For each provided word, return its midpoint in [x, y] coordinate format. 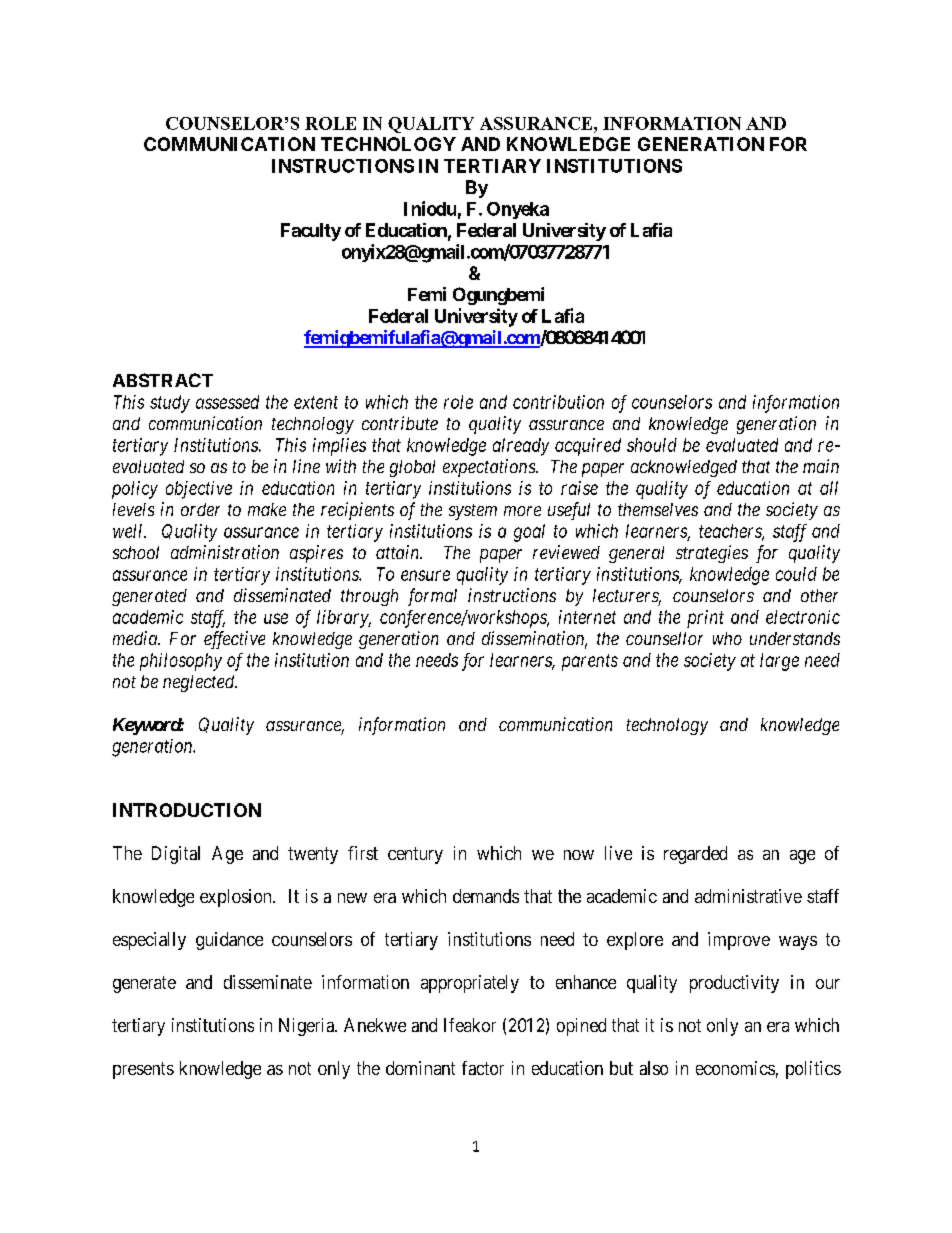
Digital [176, 855]
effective [234, 640]
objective [199, 490]
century [415, 855]
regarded [695, 855]
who [727, 638]
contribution [558, 402]
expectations [490, 468]
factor [483, 1068]
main [821, 466]
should [652, 445]
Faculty [311, 232]
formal [432, 597]
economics [735, 1068]
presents [143, 1070]
